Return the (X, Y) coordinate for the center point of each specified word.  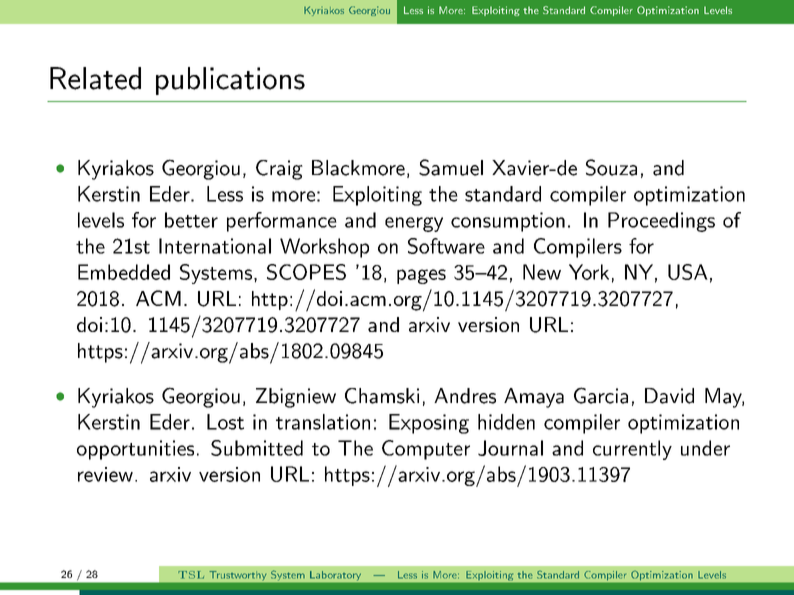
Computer (426, 450)
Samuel (451, 167)
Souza (611, 167)
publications (230, 81)
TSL (191, 575)
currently (632, 450)
